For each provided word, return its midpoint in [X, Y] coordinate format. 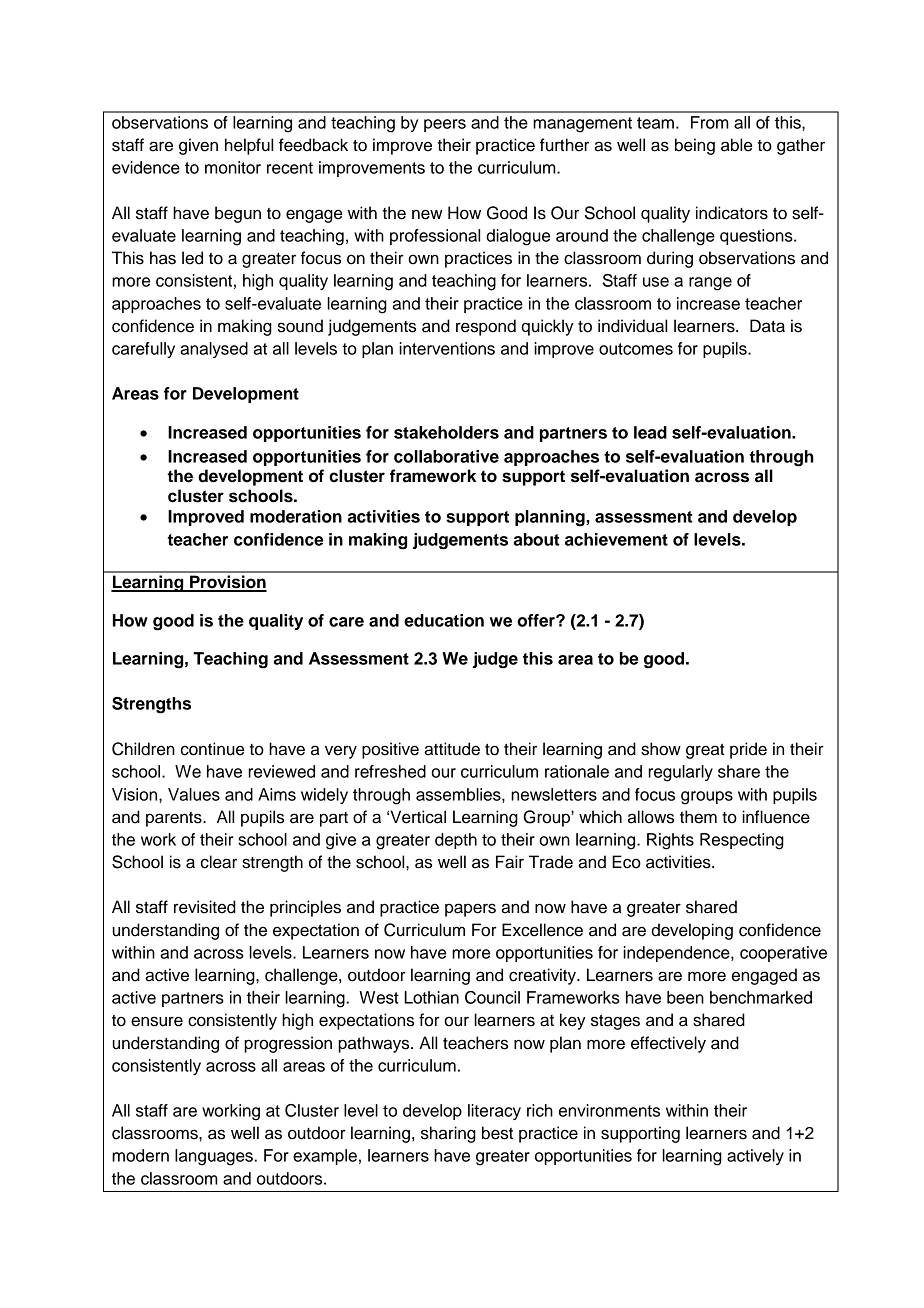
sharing [448, 1134]
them [698, 817]
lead [650, 432]
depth [456, 841]
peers [445, 125]
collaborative [446, 456]
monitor [233, 167]
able [736, 145]
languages [215, 1157]
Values [194, 794]
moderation [296, 516]
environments [609, 1110]
